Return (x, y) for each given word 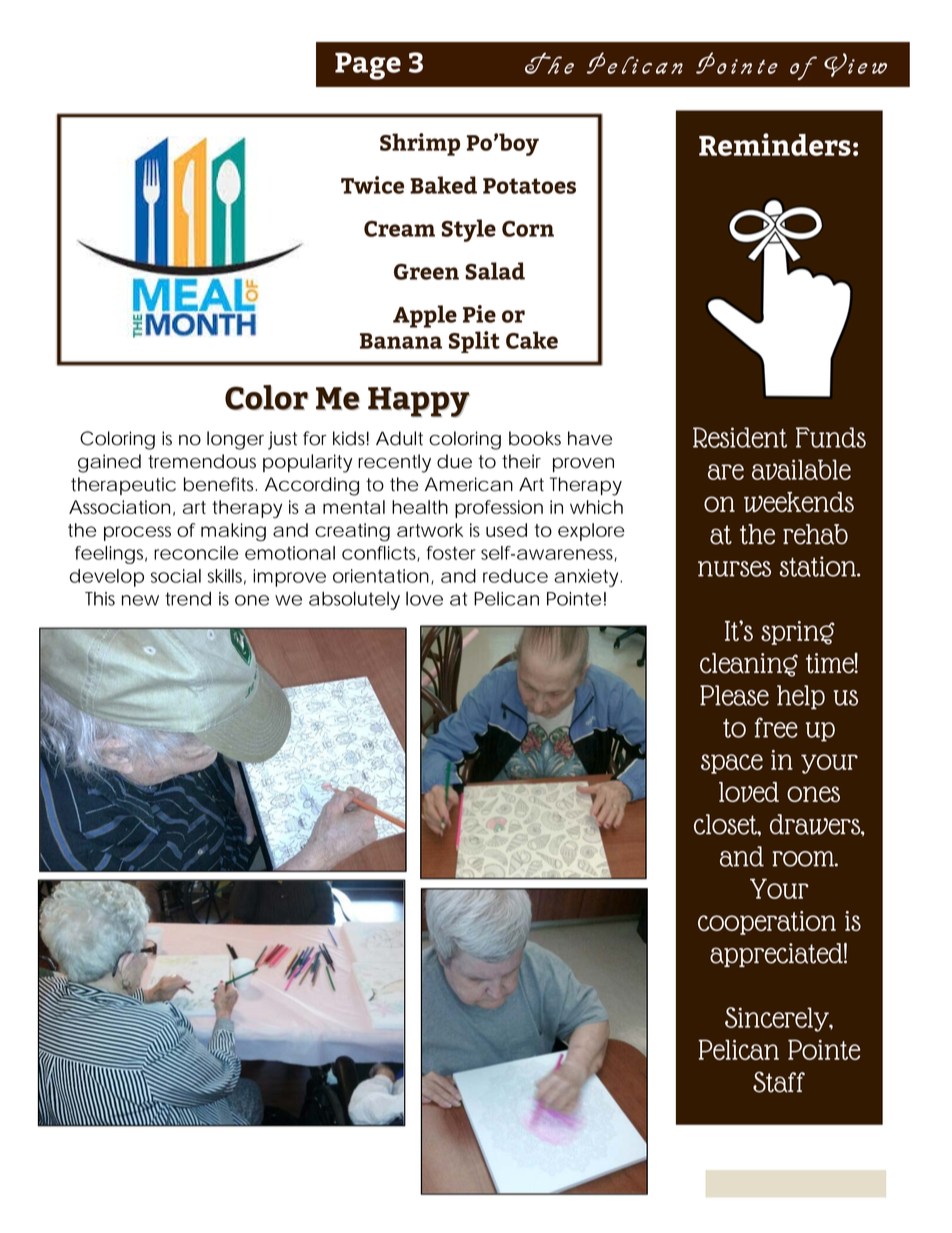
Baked (443, 185)
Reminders (775, 144)
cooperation (767, 923)
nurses (734, 569)
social (176, 576)
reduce (515, 576)
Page (368, 66)
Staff (779, 1082)
